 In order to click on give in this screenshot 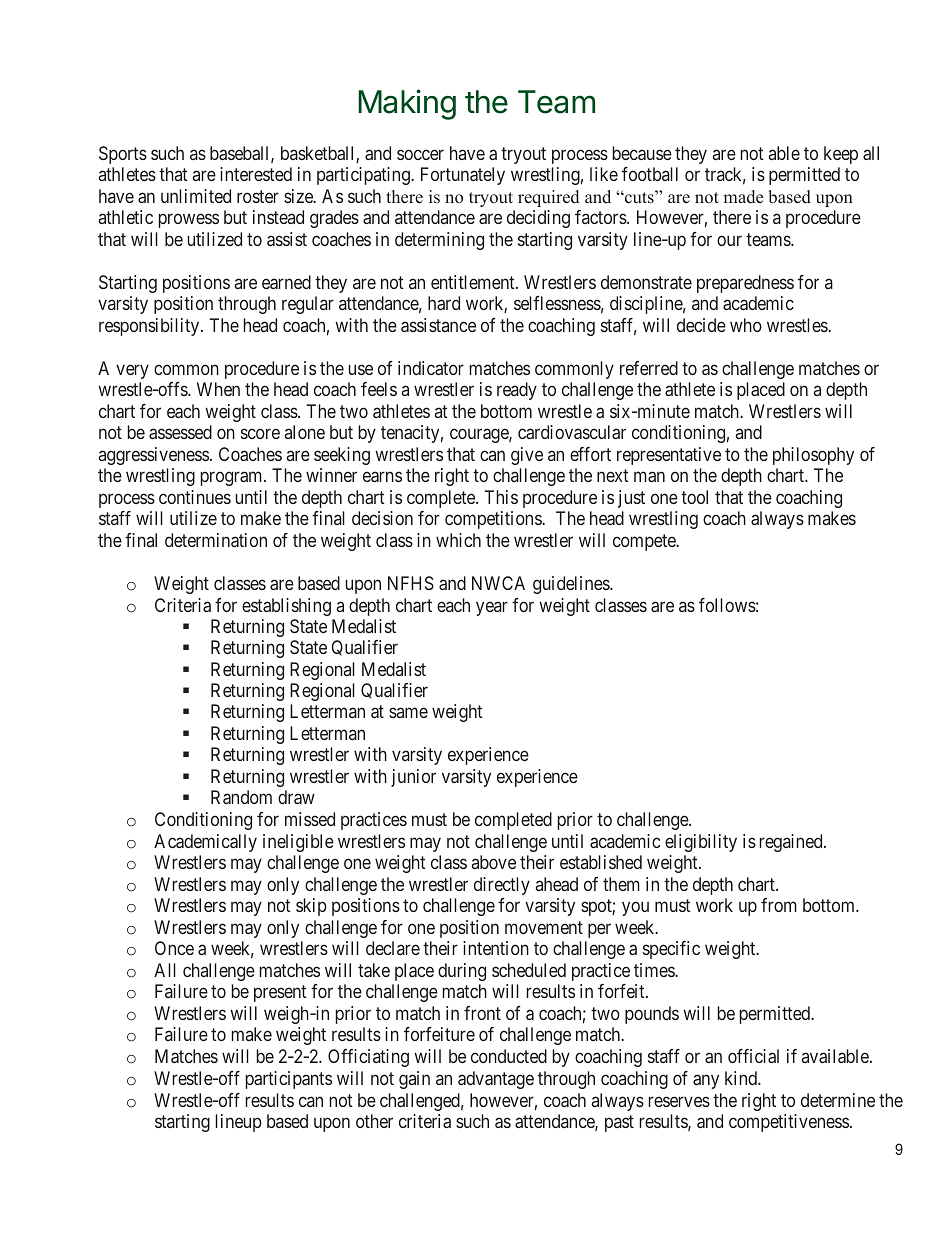, I will do `click(527, 456)`.
